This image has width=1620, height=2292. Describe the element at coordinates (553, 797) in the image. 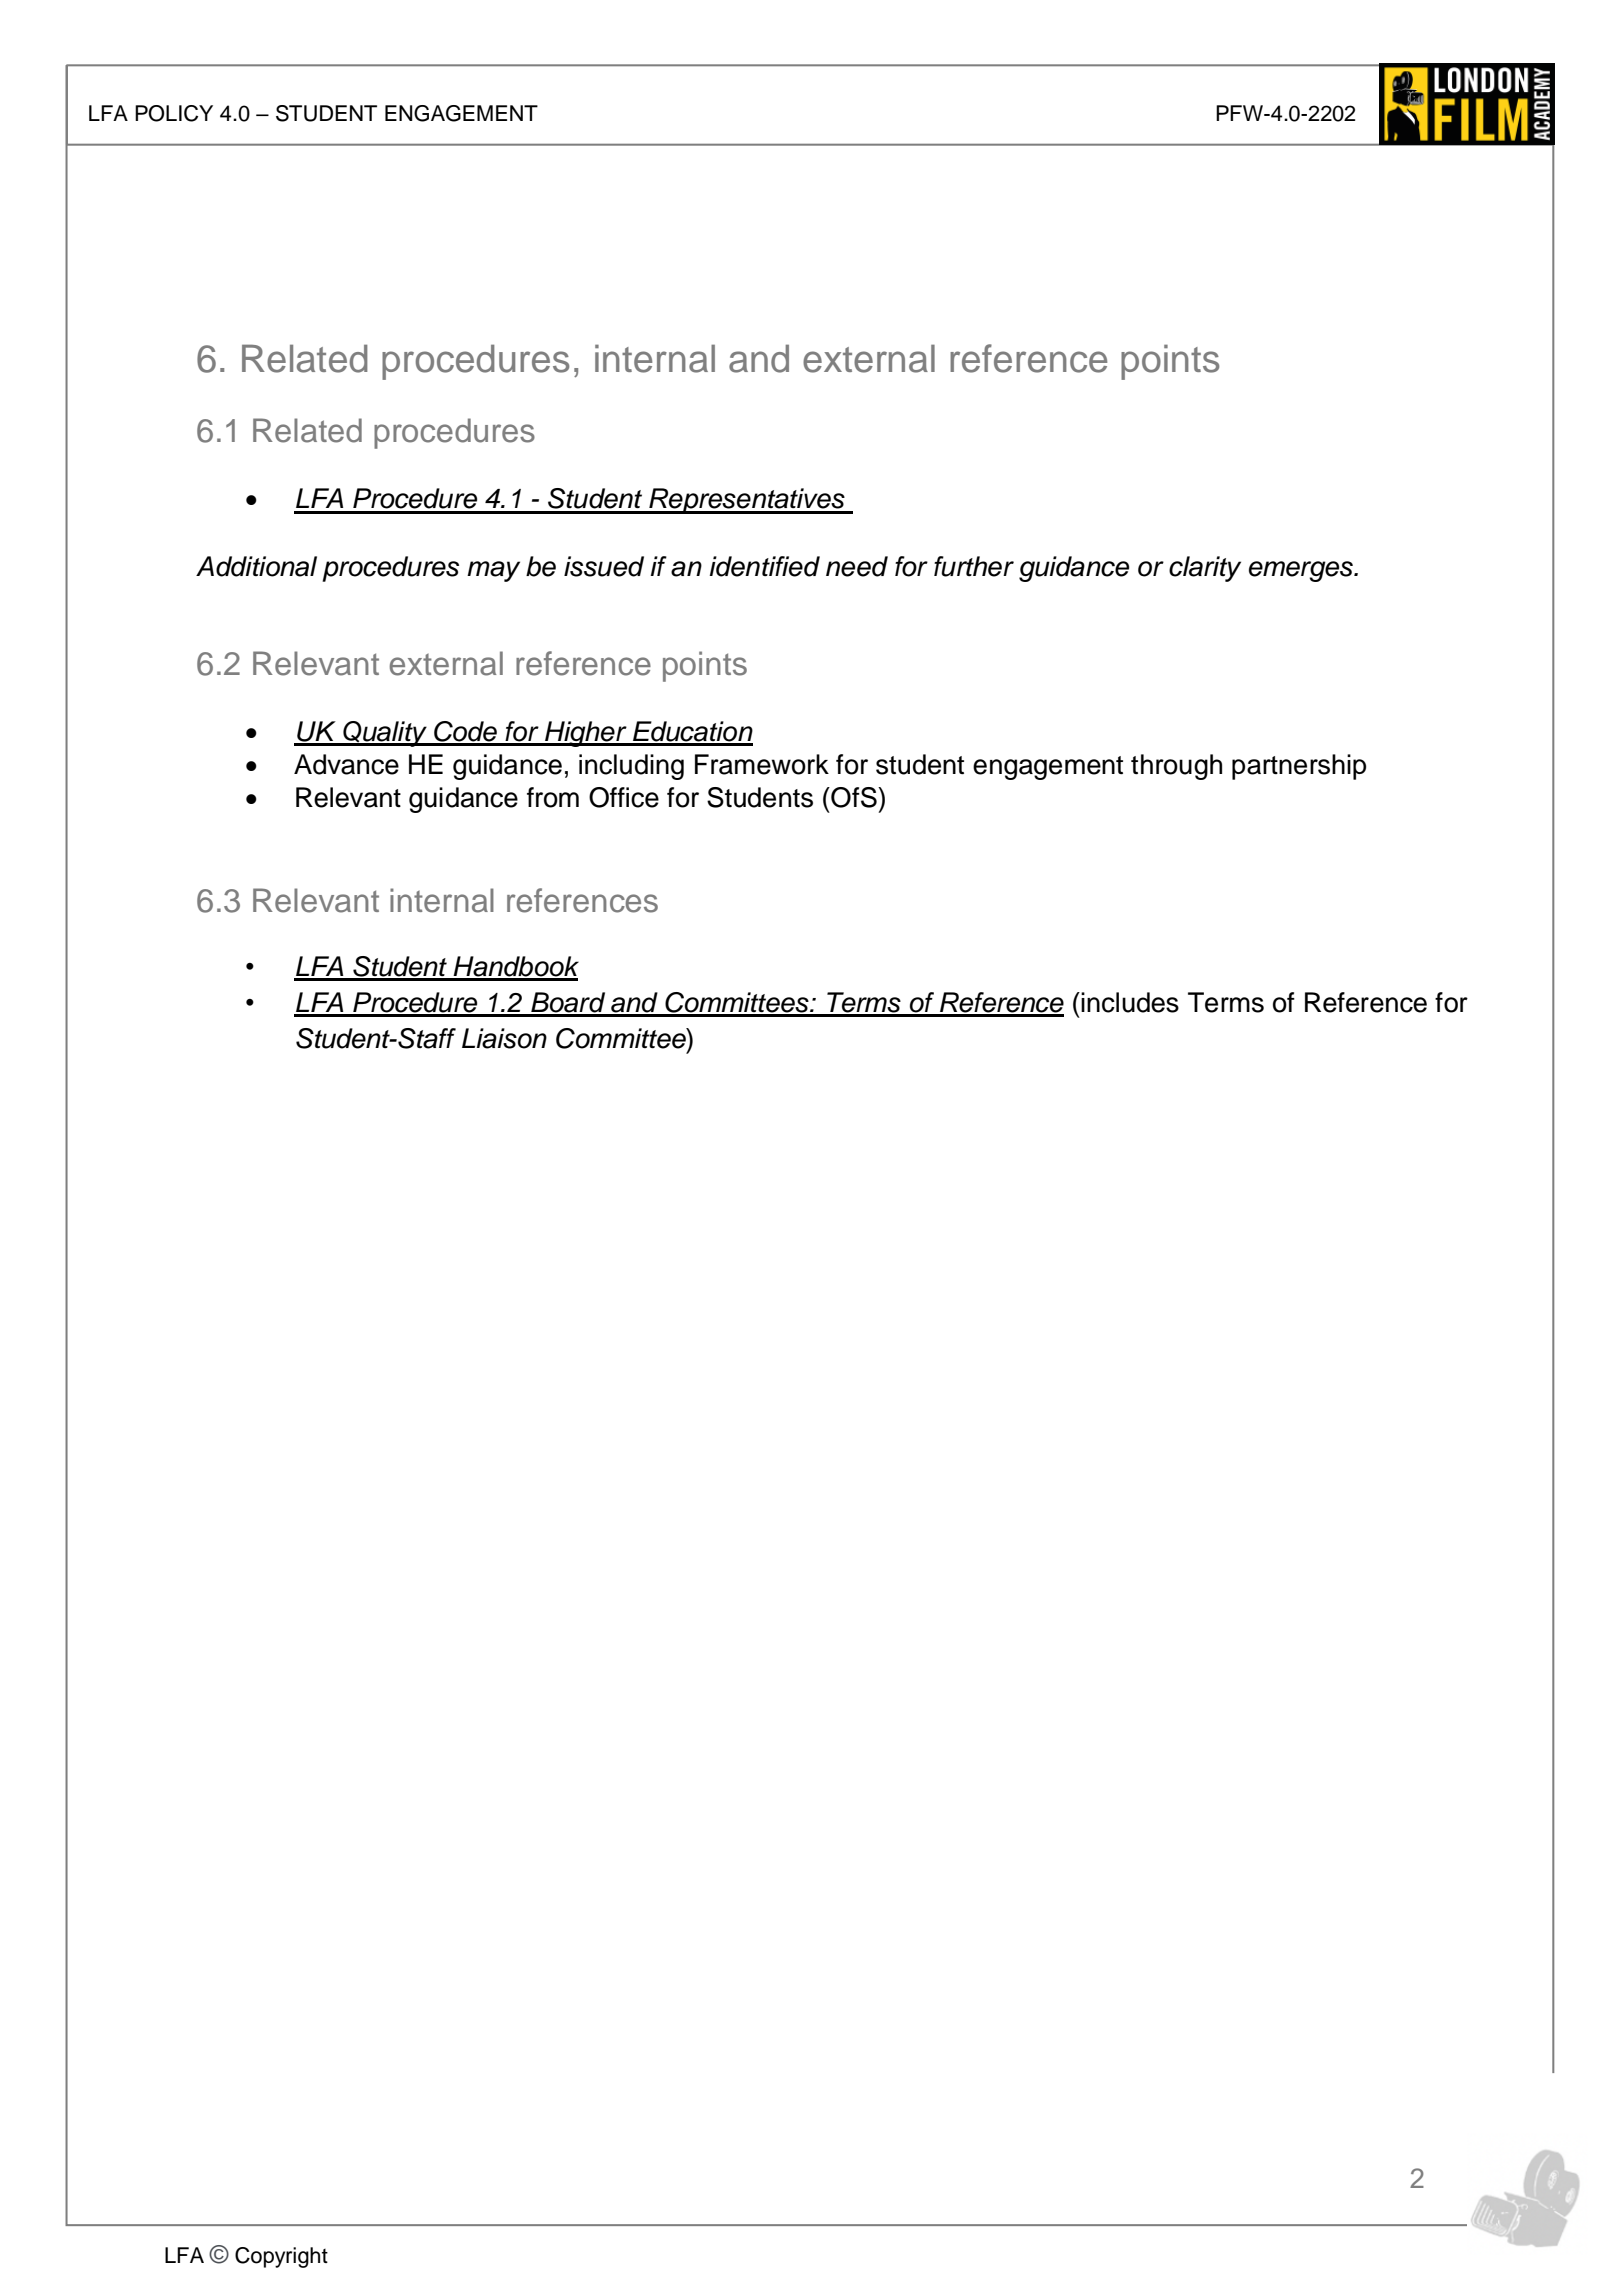

I see `from` at that location.
